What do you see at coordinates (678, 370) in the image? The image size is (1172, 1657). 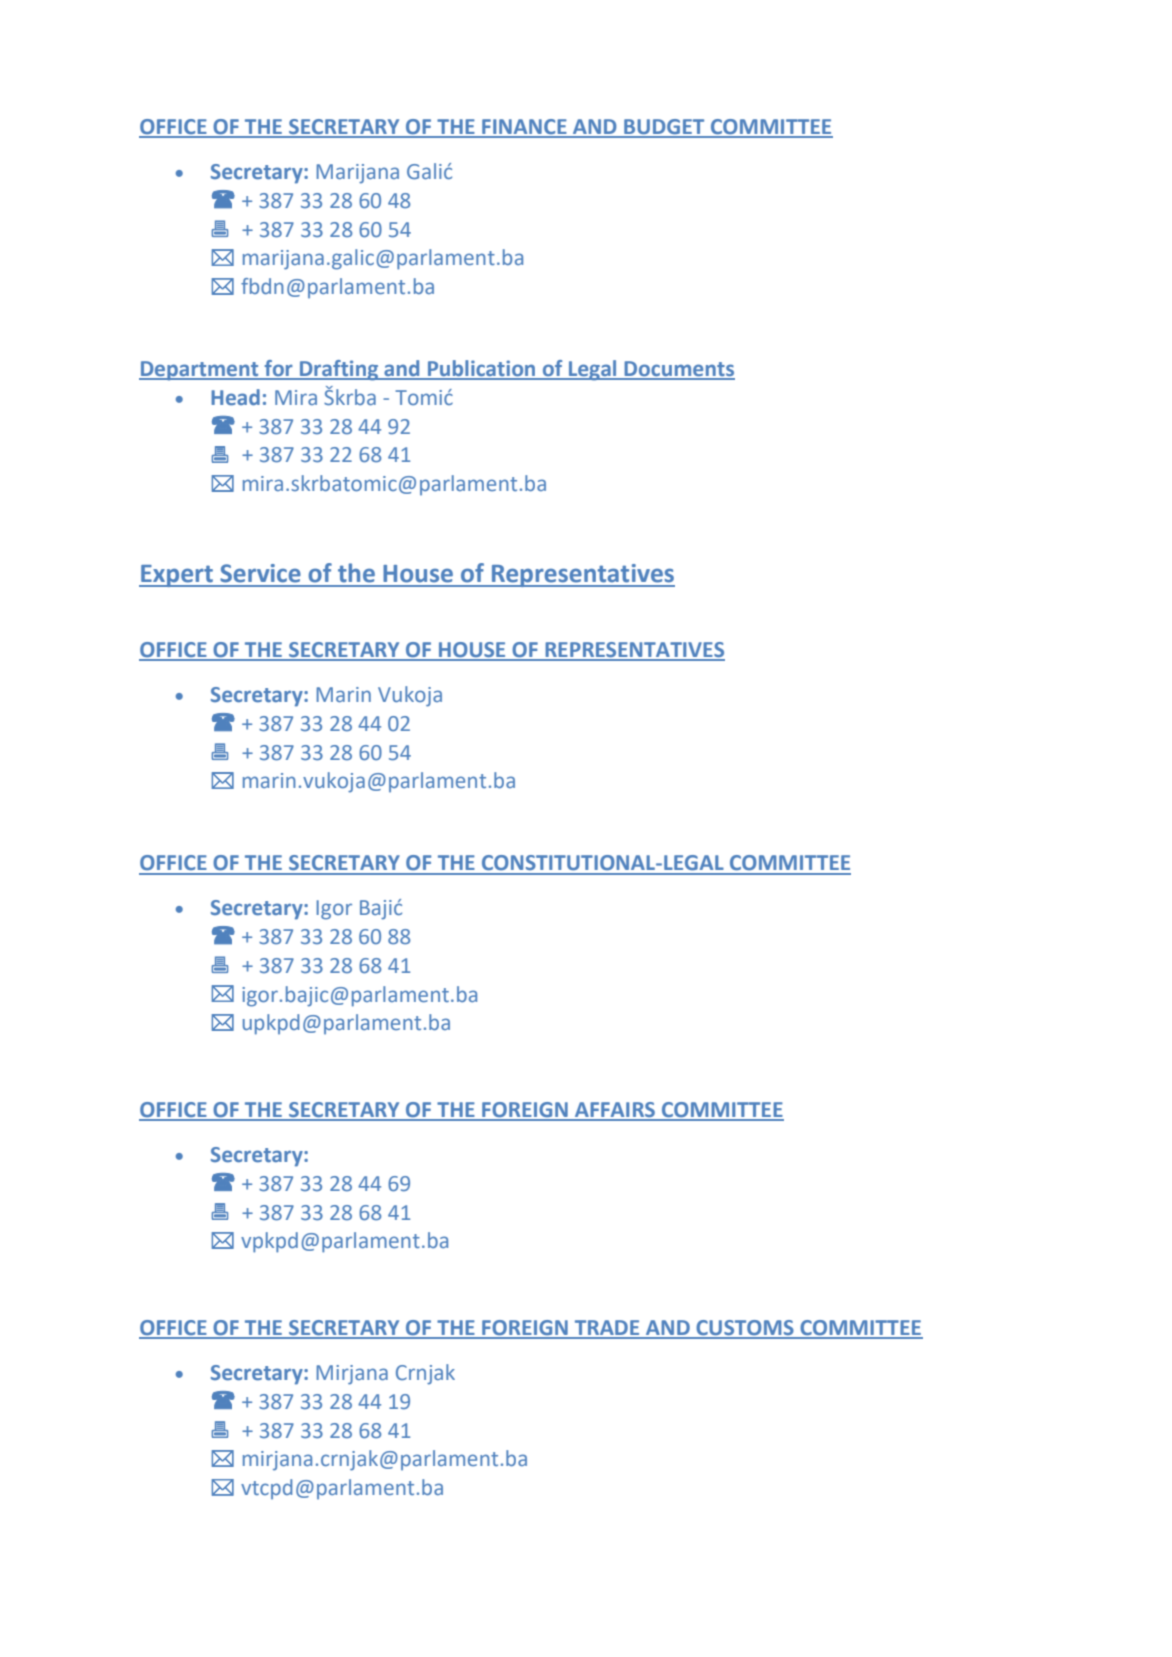 I see `Documents` at bounding box center [678, 370].
